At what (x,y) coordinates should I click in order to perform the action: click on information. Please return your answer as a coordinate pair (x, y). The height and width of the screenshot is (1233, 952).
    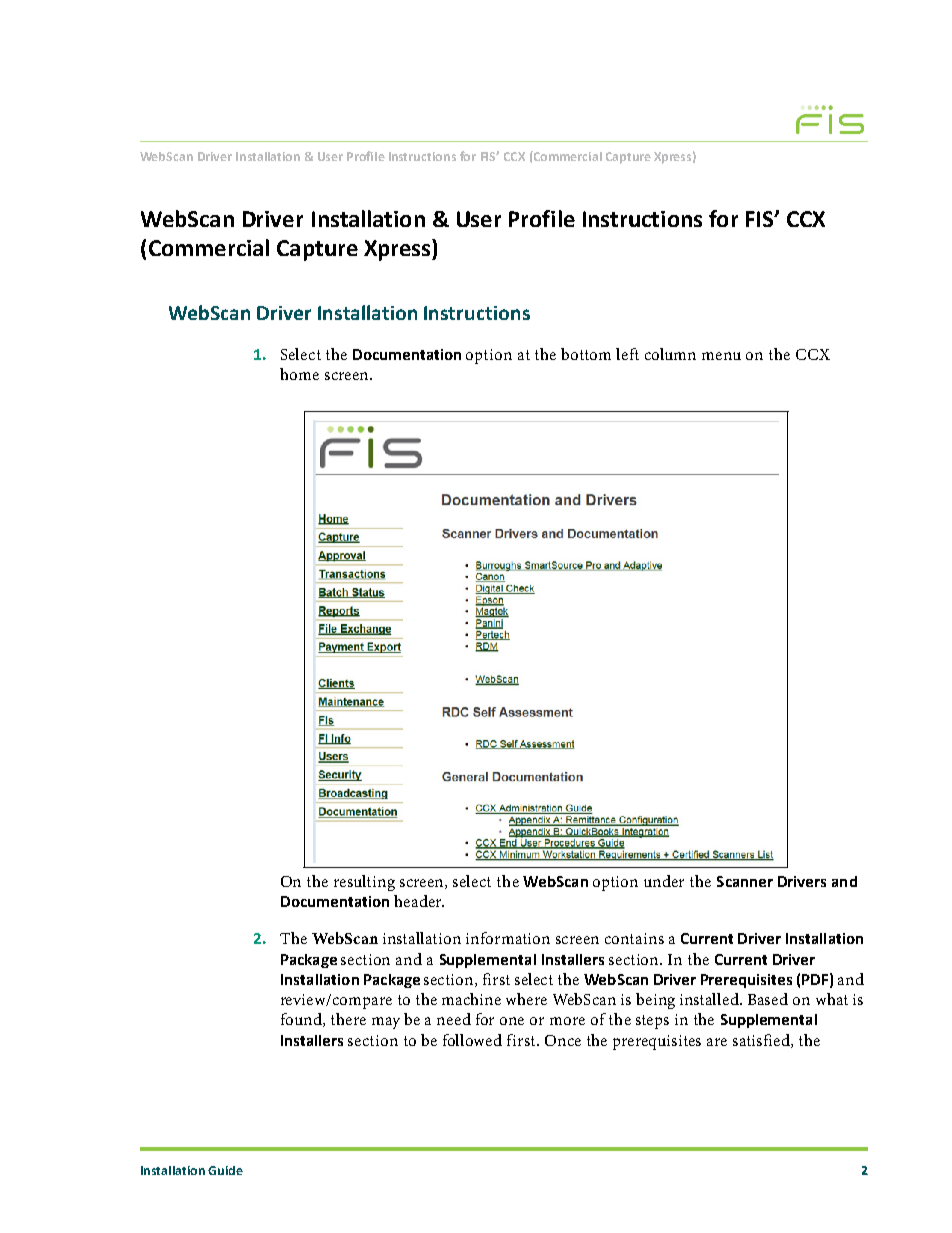
    Looking at the image, I should click on (508, 938).
